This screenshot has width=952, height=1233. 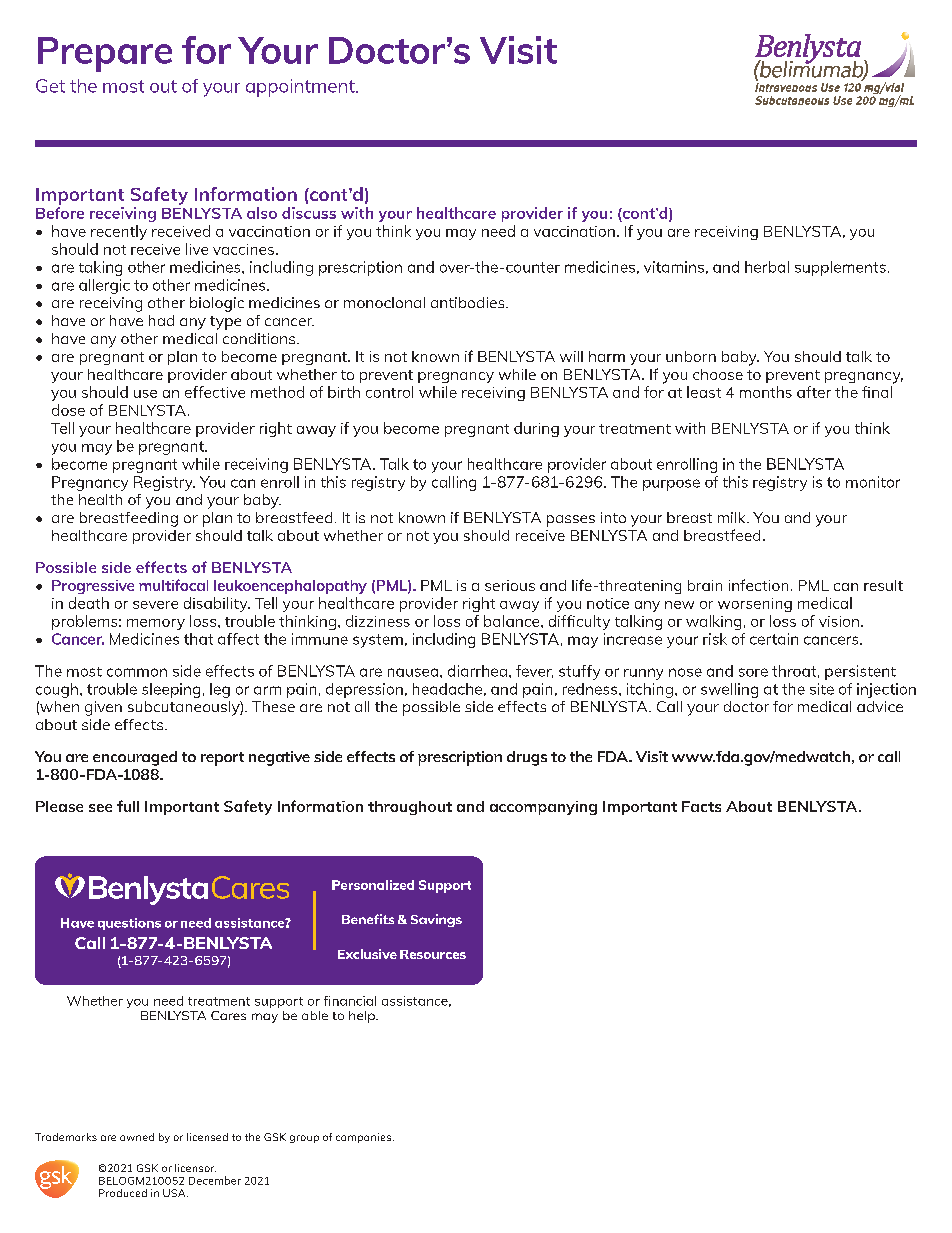 What do you see at coordinates (767, 267) in the screenshot?
I see `herbal` at bounding box center [767, 267].
